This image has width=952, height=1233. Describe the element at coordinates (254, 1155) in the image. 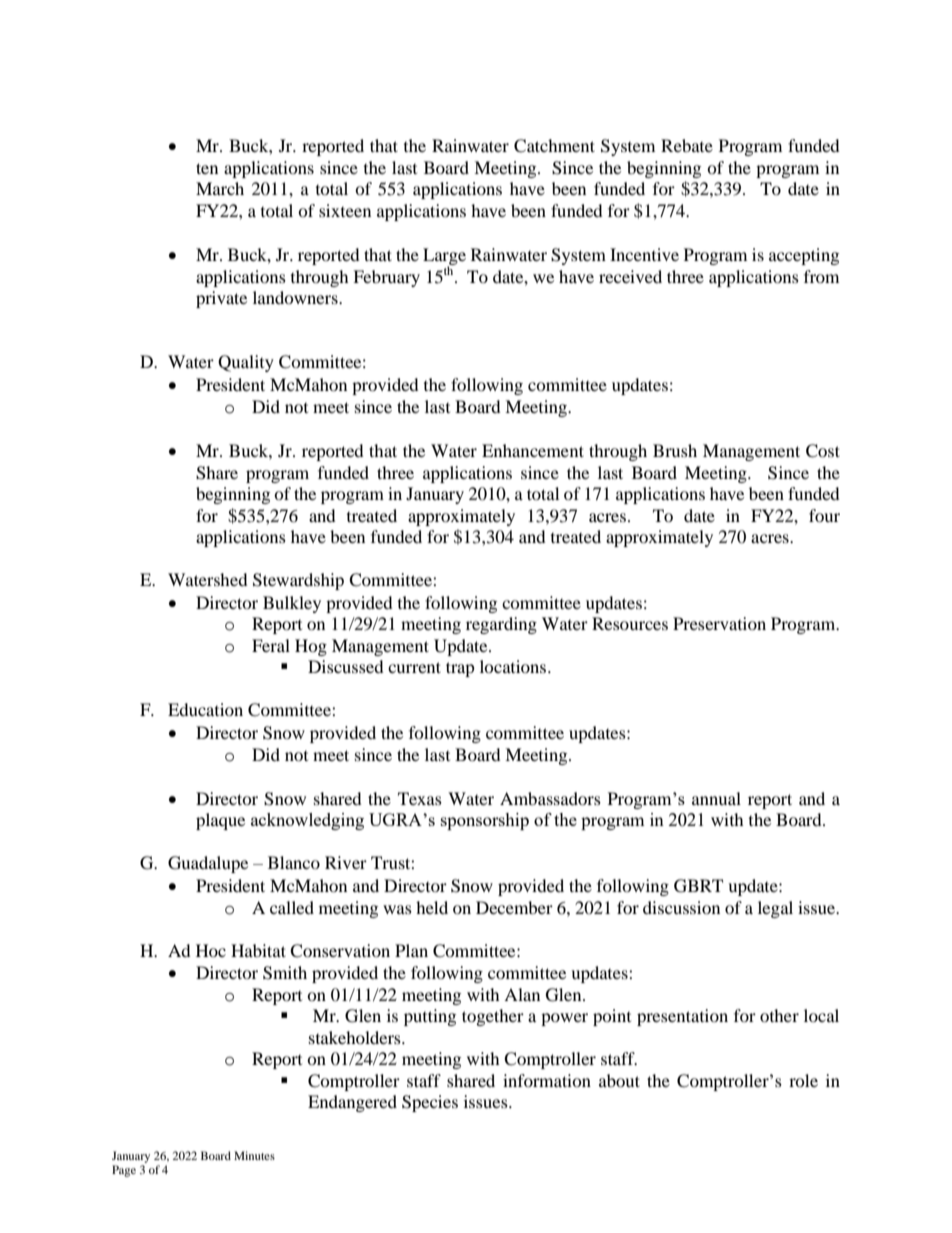

I see `Minutes` at that location.
